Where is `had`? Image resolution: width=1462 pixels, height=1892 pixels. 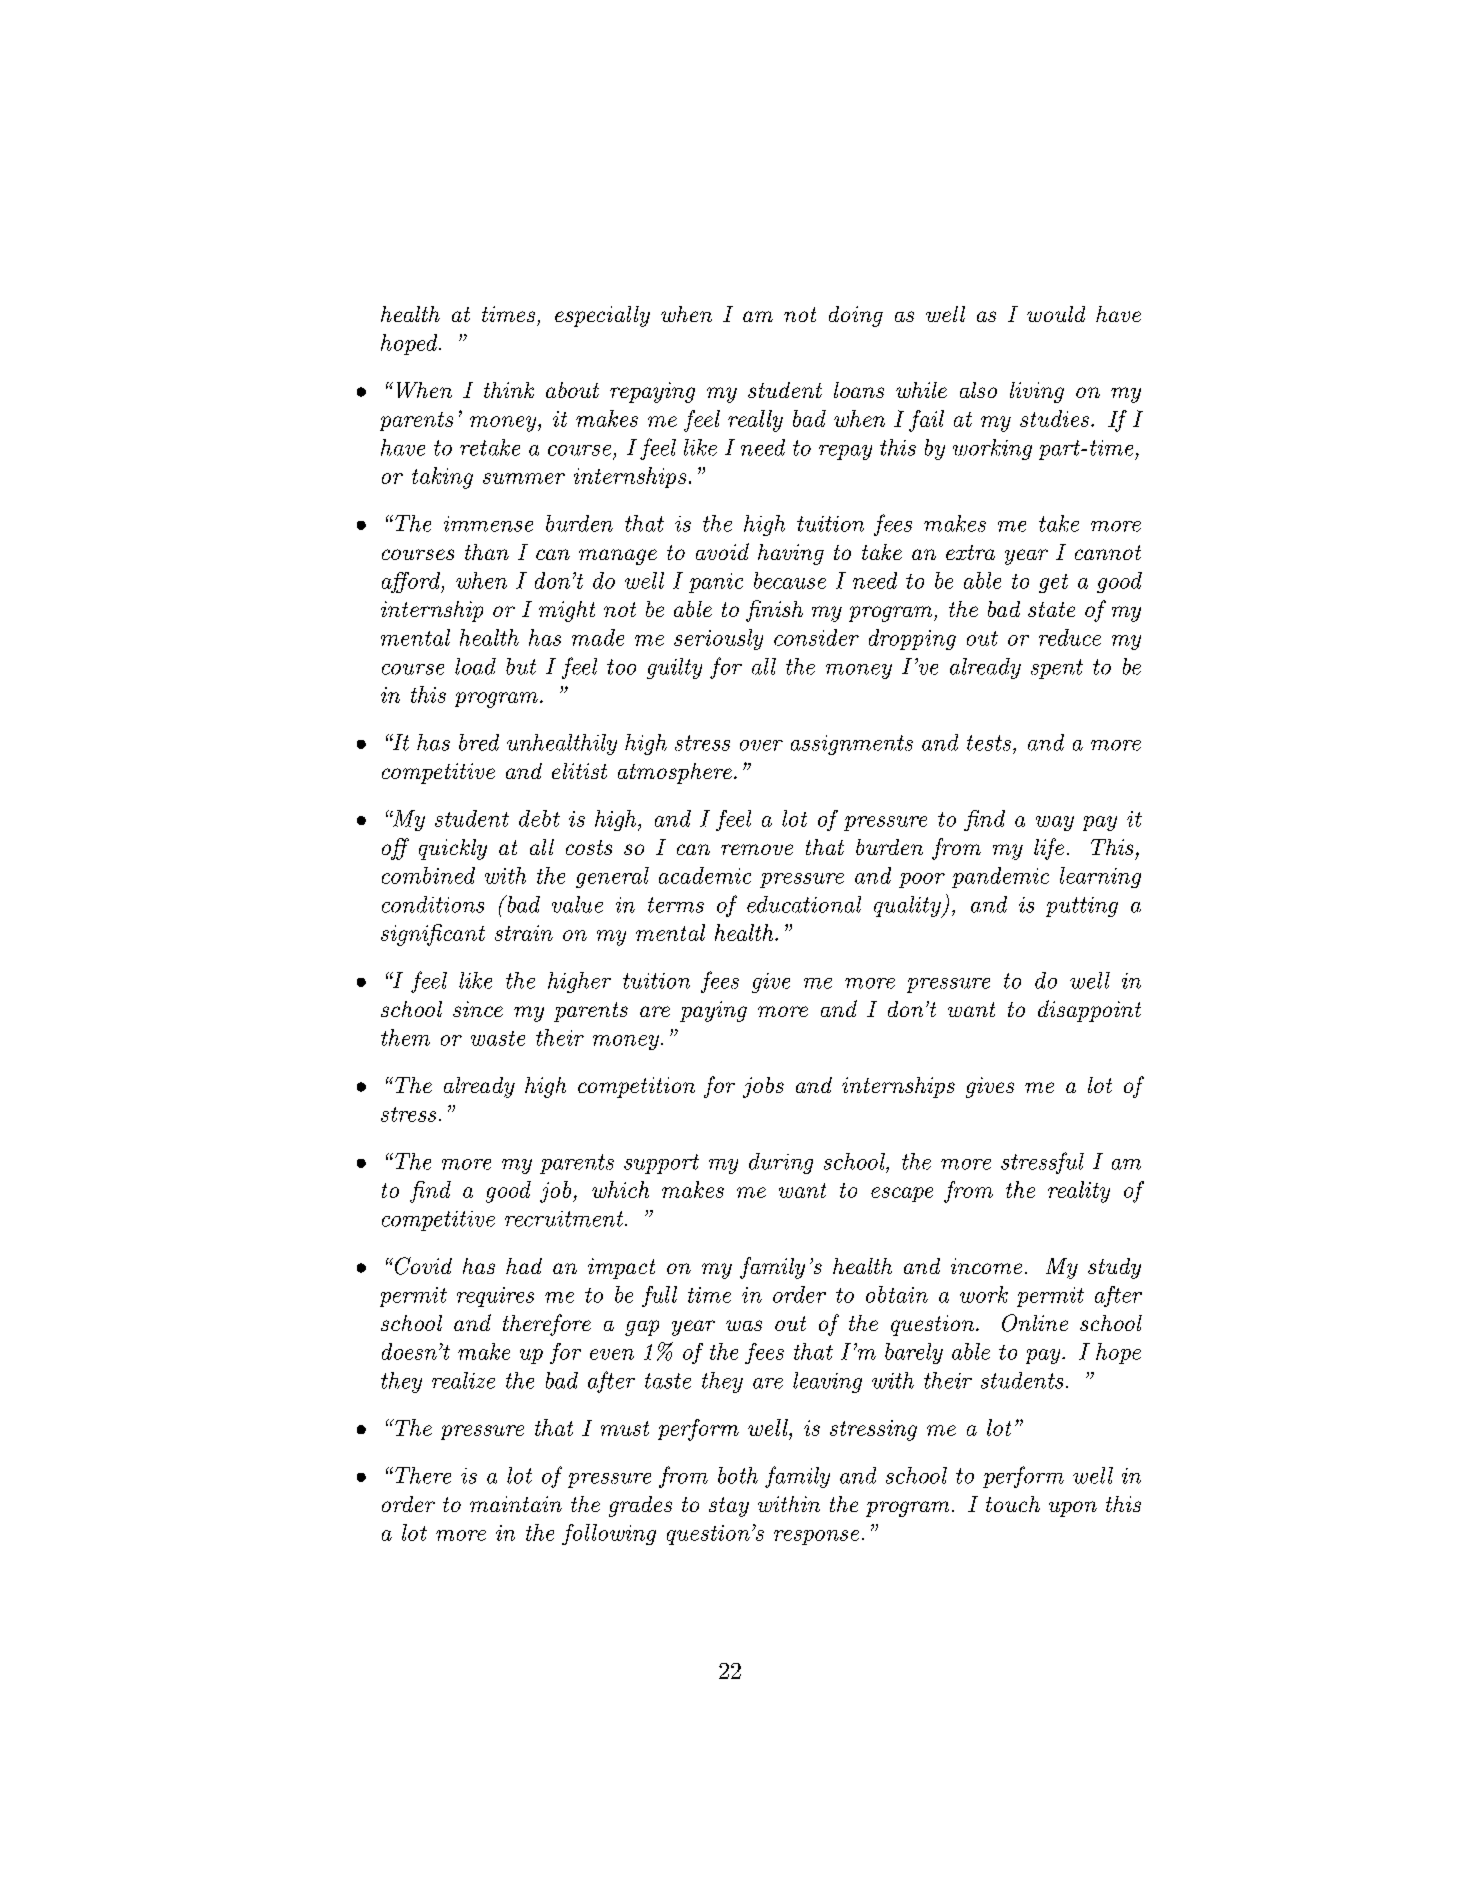 had is located at coordinates (524, 1266).
